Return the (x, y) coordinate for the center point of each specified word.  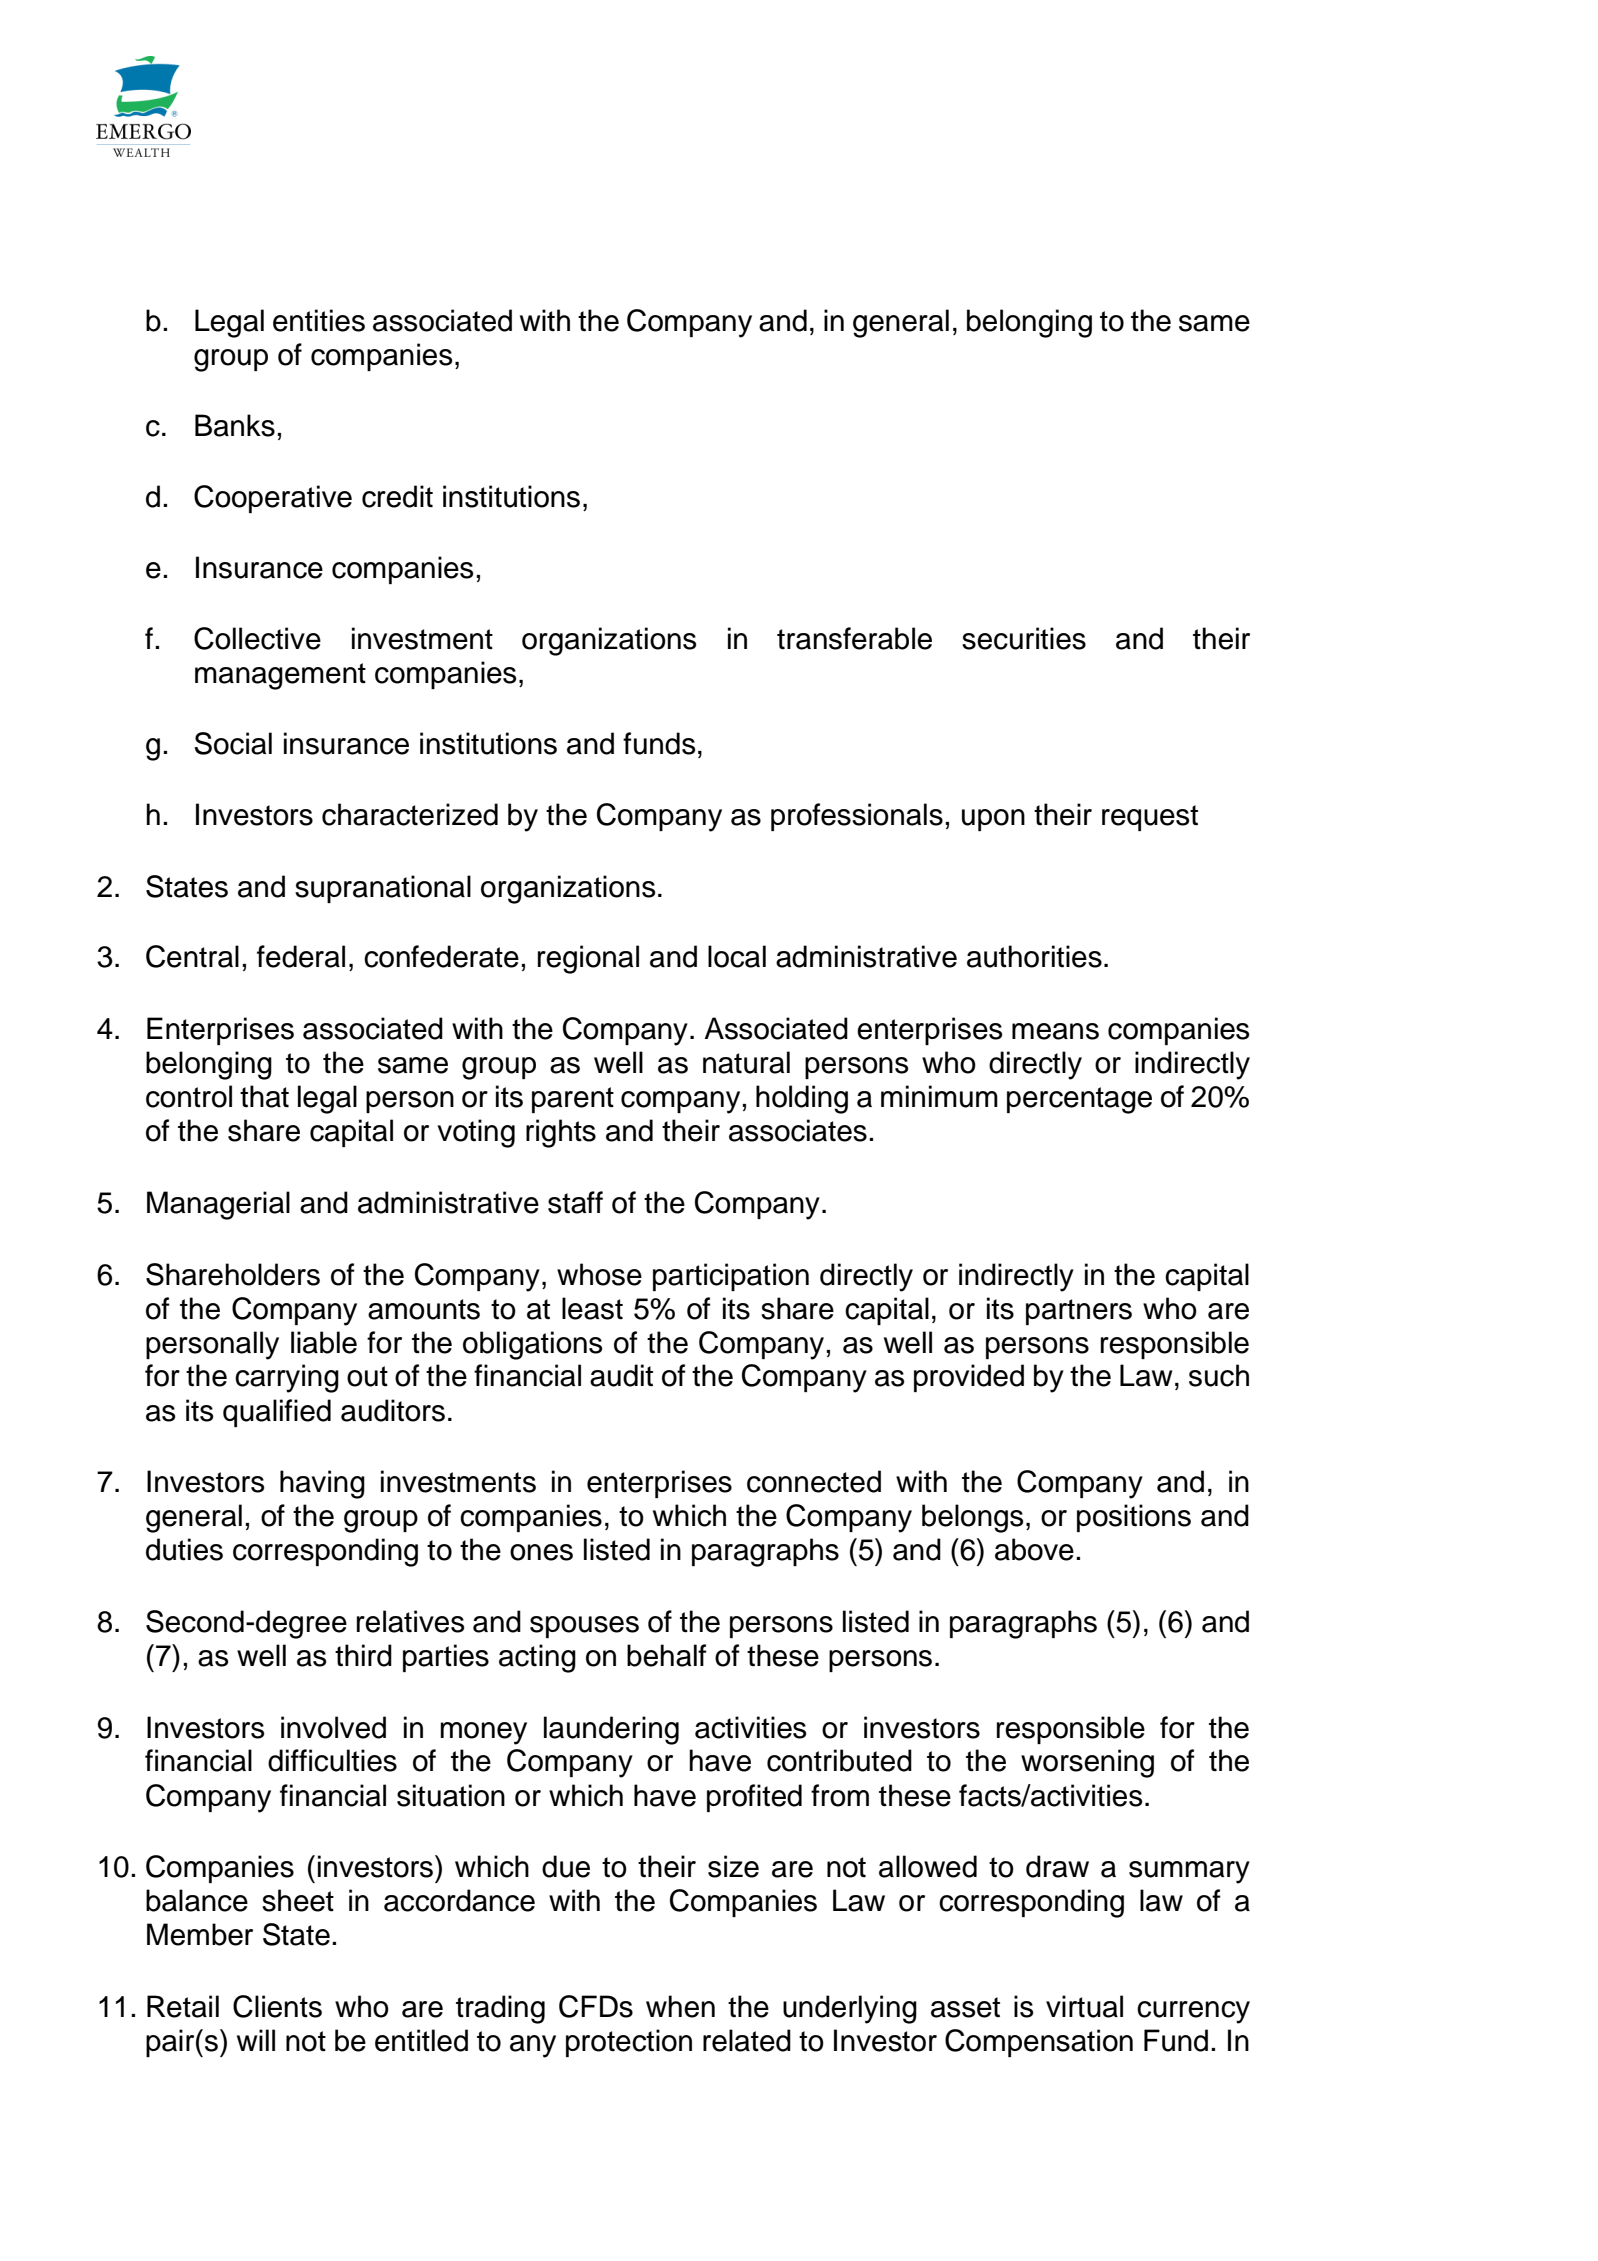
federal (301, 956)
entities (319, 320)
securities (1024, 638)
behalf (667, 1655)
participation (731, 1277)
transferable (854, 638)
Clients (277, 2006)
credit (397, 496)
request (1150, 818)
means (1055, 1031)
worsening (1087, 1763)
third (363, 1655)
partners (1079, 1312)
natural (746, 1062)
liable (324, 1342)
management (280, 676)
